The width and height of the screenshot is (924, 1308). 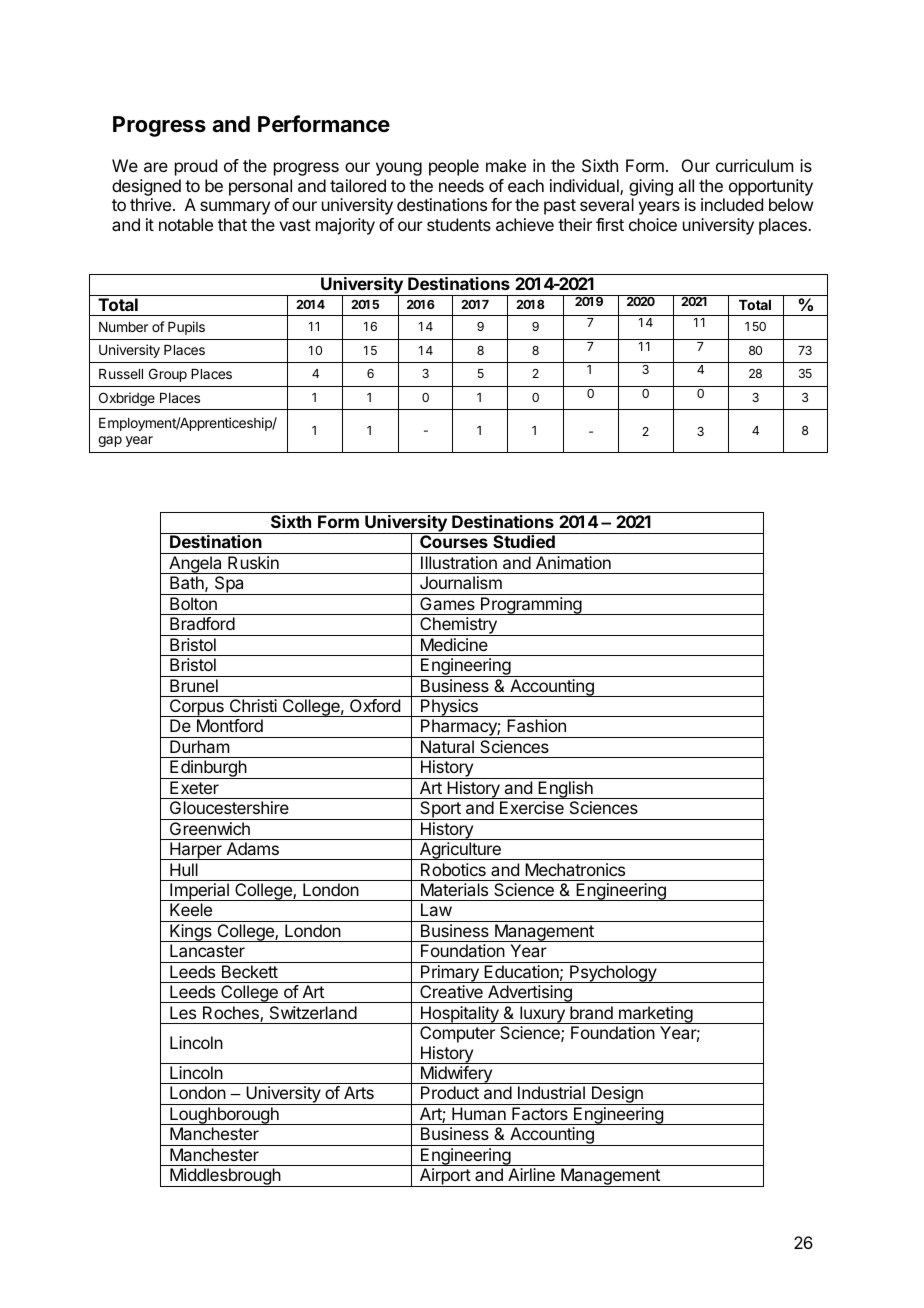 I want to click on Lancaster, so click(x=207, y=950).
